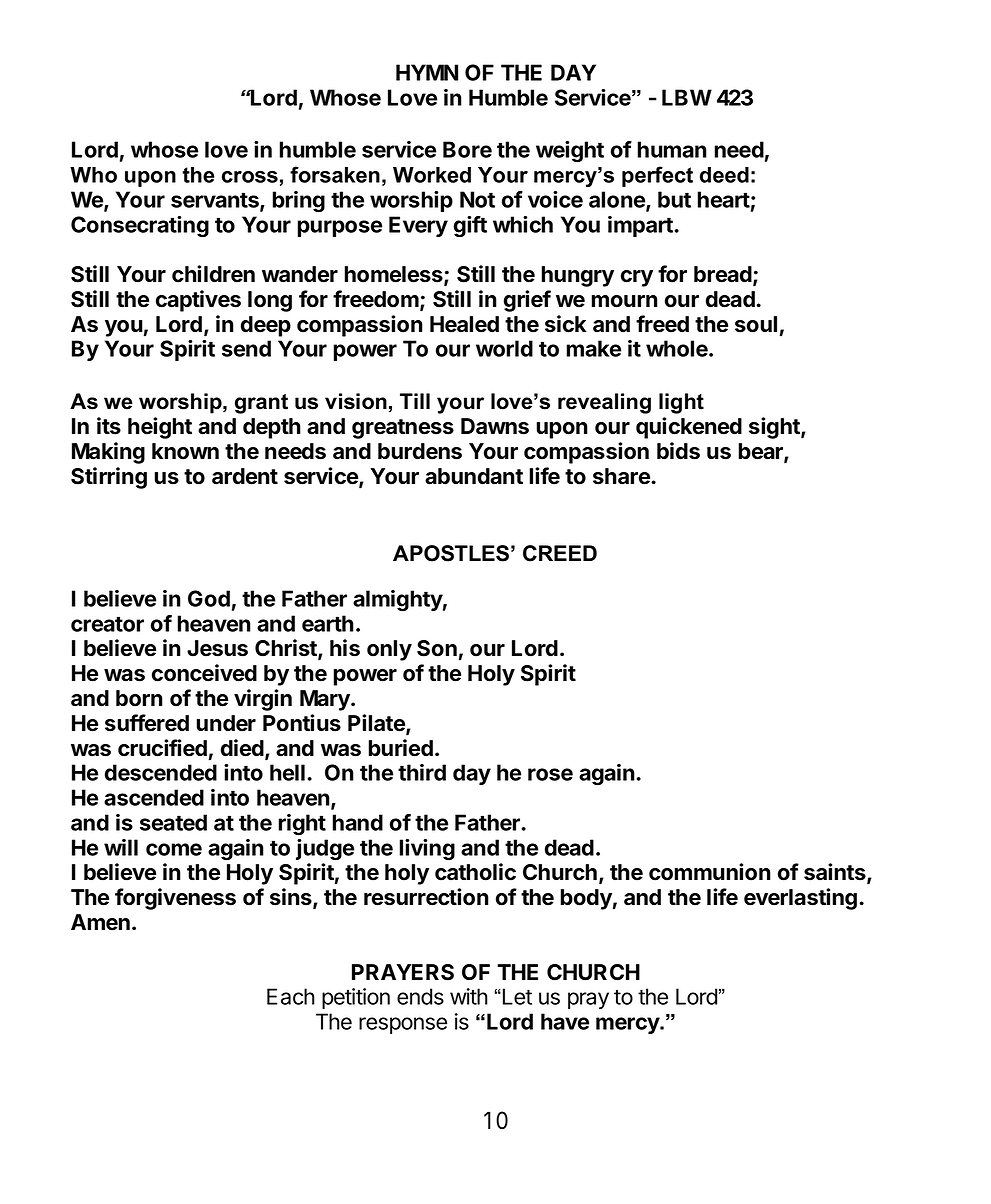 The image size is (991, 1204). Describe the element at coordinates (209, 598) in the document. I see `God` at that location.
